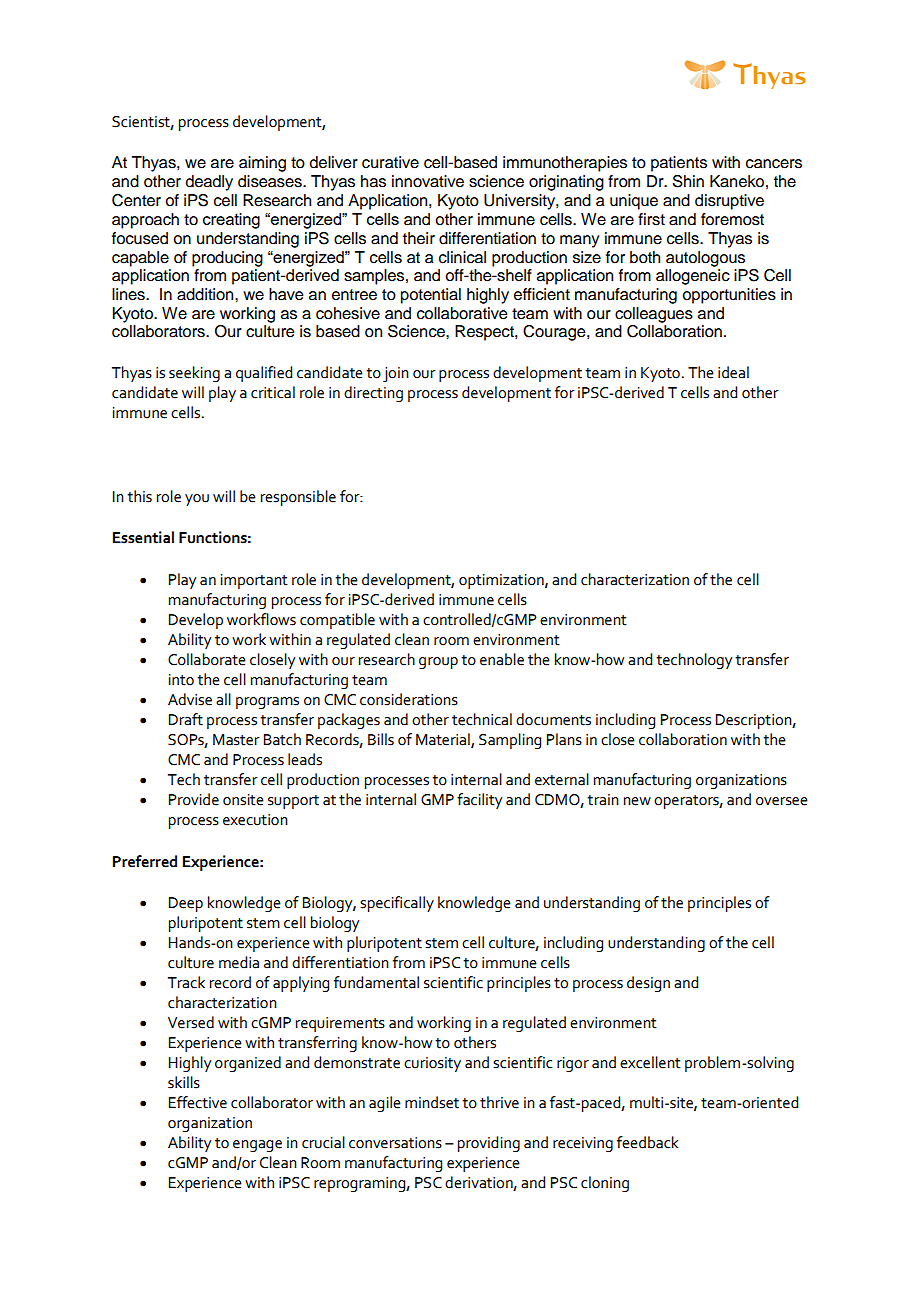  Describe the element at coordinates (257, 1146) in the screenshot. I see `engage` at that location.
